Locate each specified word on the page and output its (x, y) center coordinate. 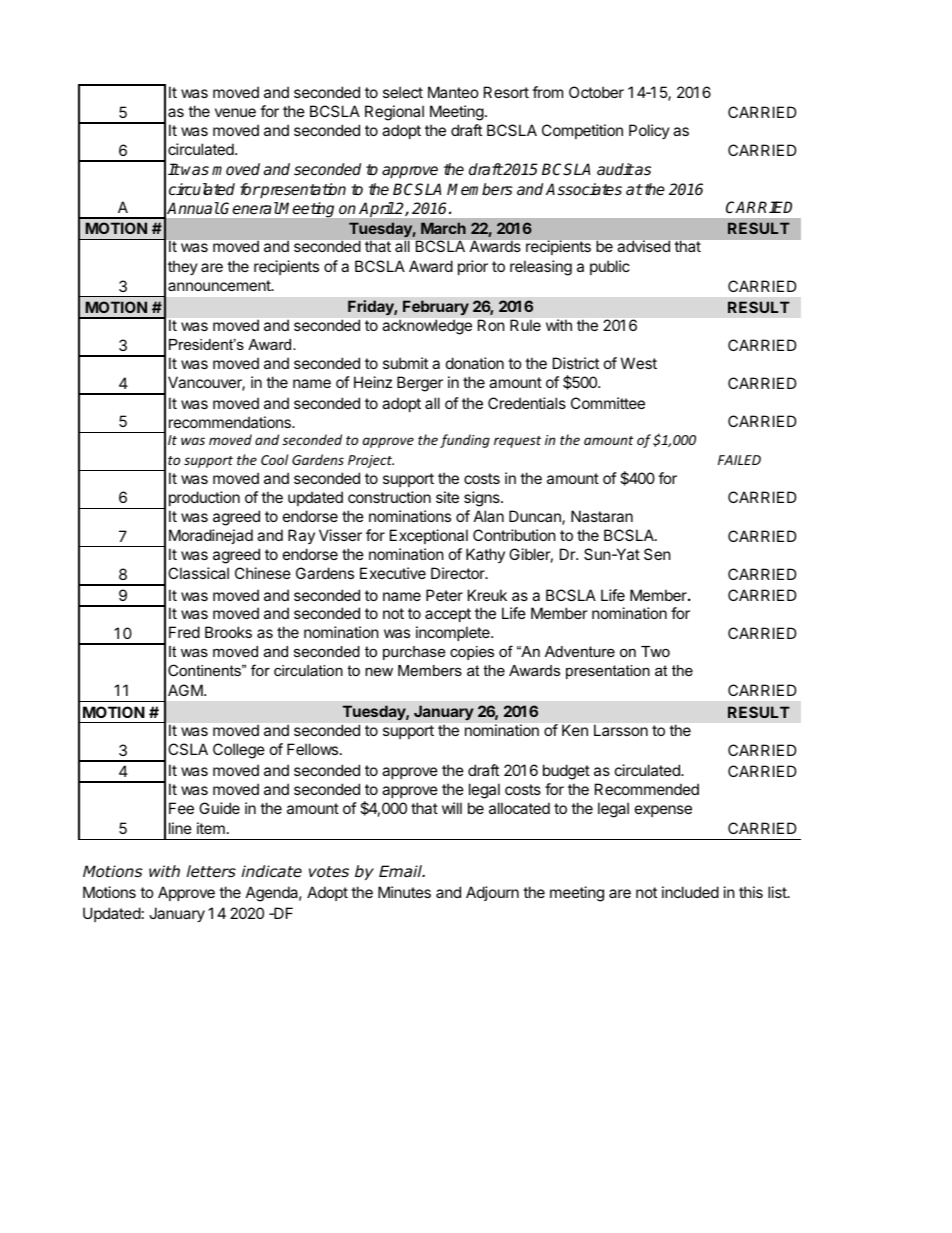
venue (235, 112)
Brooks (228, 632)
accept (448, 615)
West (639, 363)
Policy (649, 131)
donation (475, 363)
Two (655, 651)
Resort (506, 92)
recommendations (231, 422)
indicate (271, 871)
